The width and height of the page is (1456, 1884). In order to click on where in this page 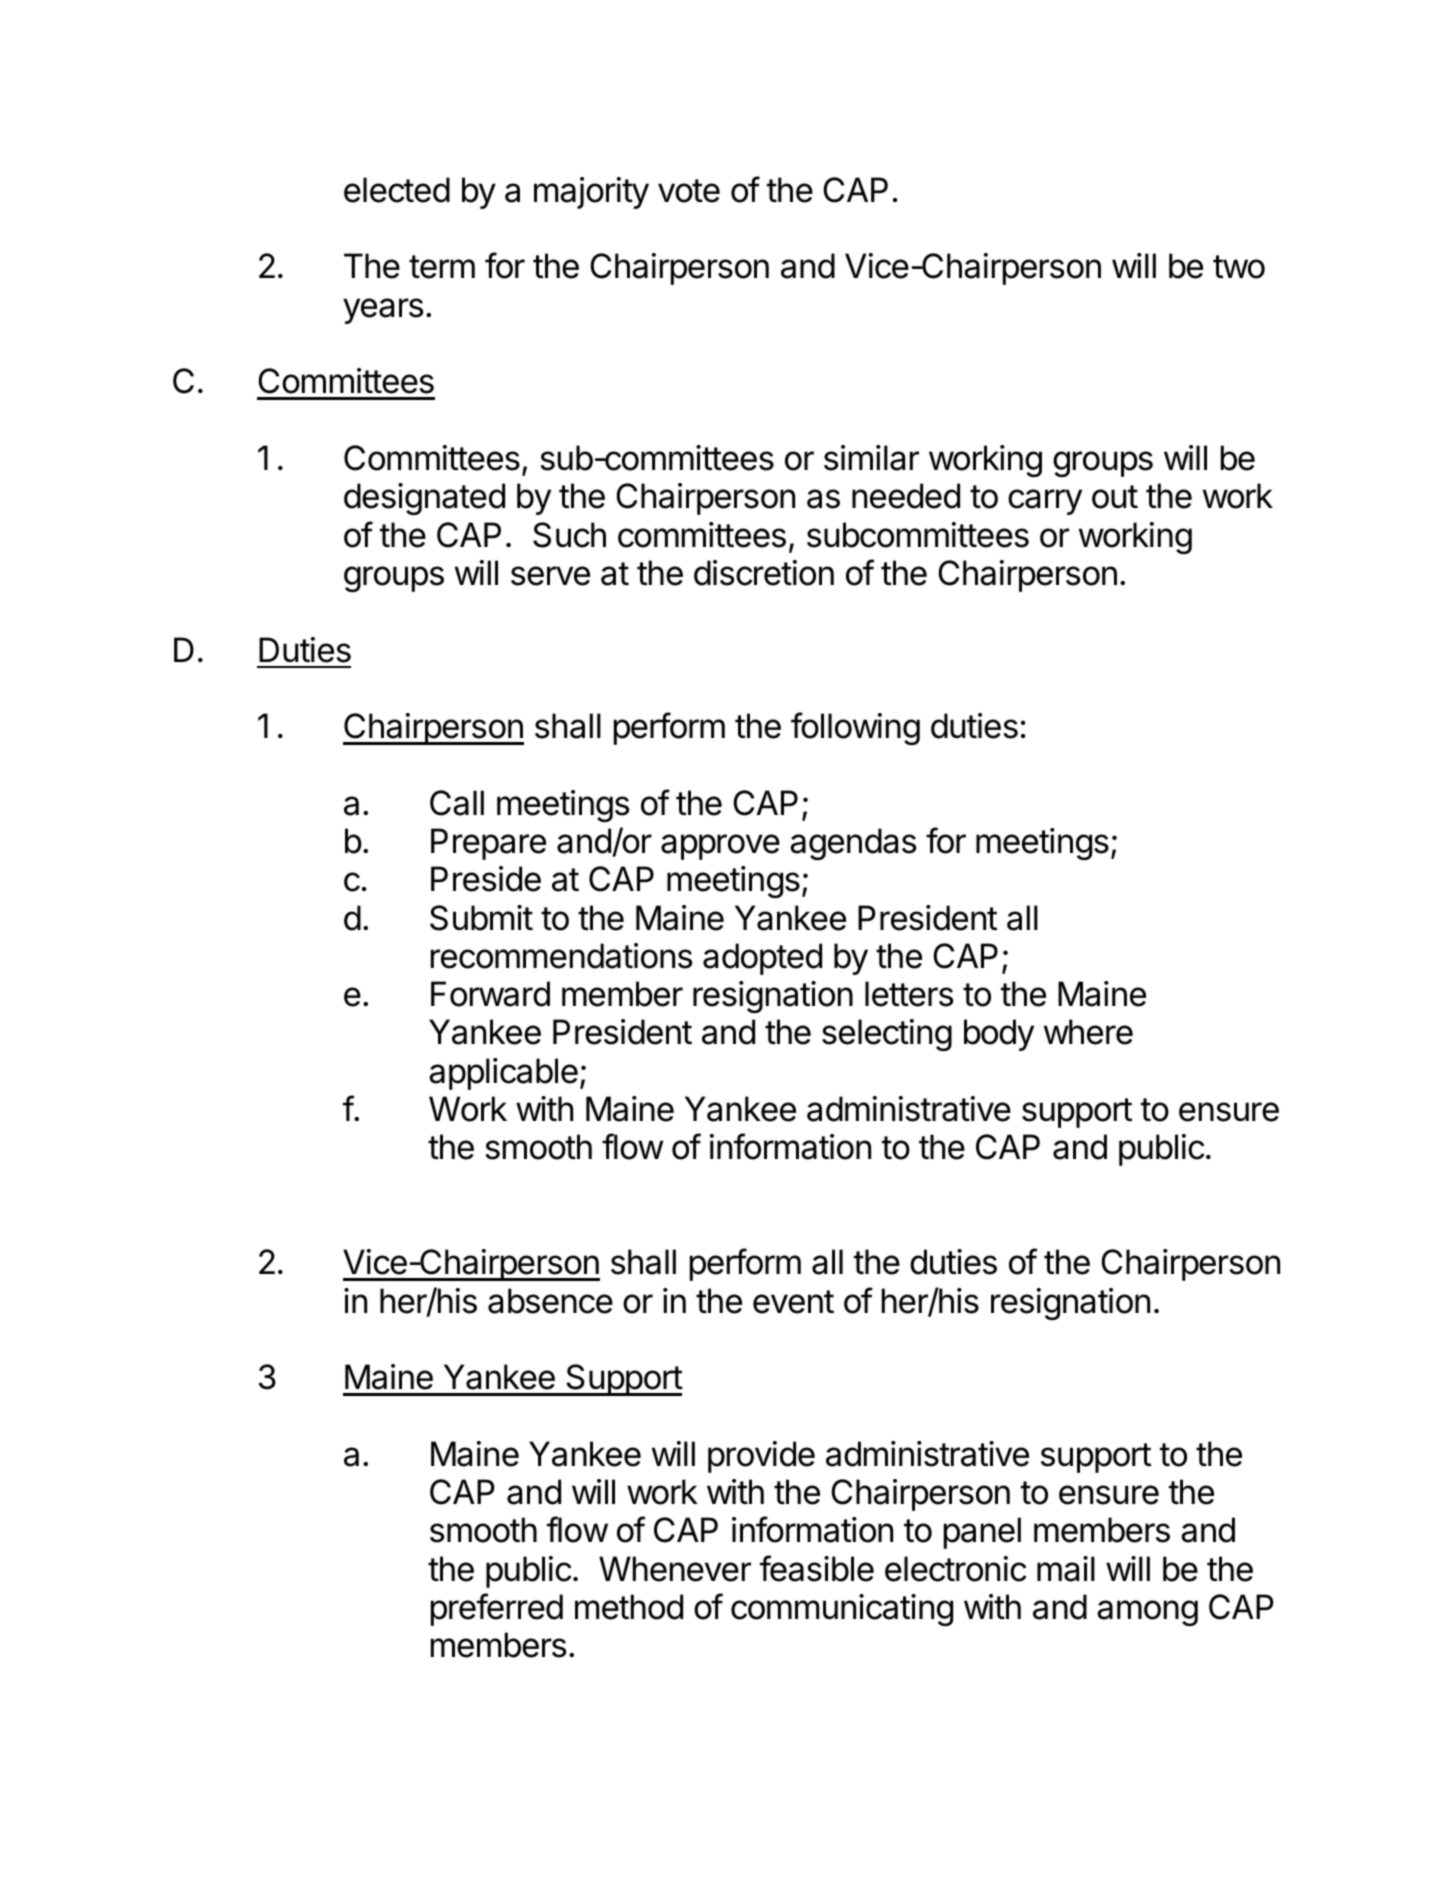, I will do `click(1088, 1032)`.
